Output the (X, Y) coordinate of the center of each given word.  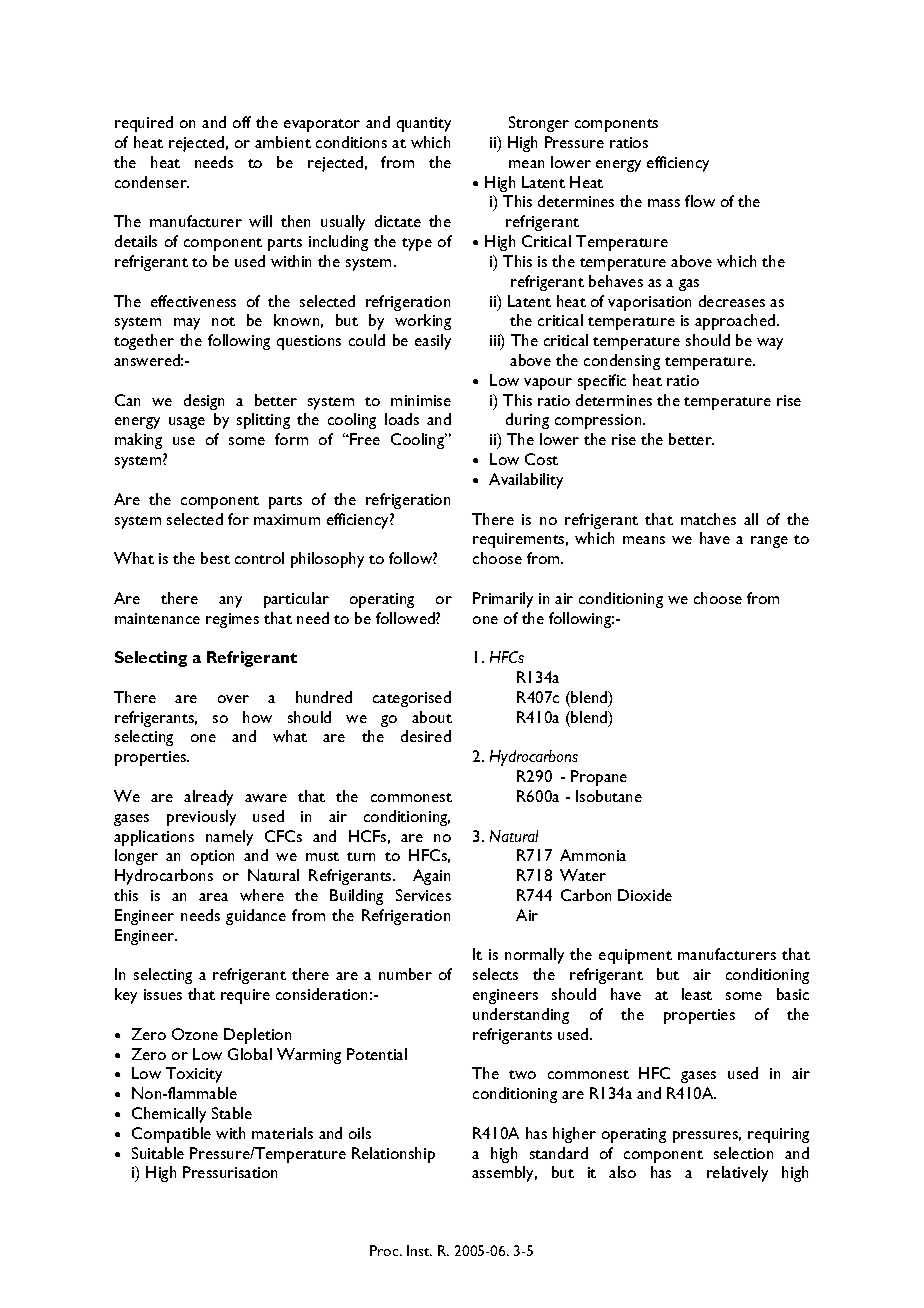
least (697, 994)
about (432, 717)
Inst (419, 1250)
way (770, 344)
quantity (424, 124)
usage (187, 423)
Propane (599, 778)
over (233, 699)
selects (495, 974)
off (242, 122)
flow (700, 201)
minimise (421, 400)
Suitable (158, 1153)
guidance (256, 917)
